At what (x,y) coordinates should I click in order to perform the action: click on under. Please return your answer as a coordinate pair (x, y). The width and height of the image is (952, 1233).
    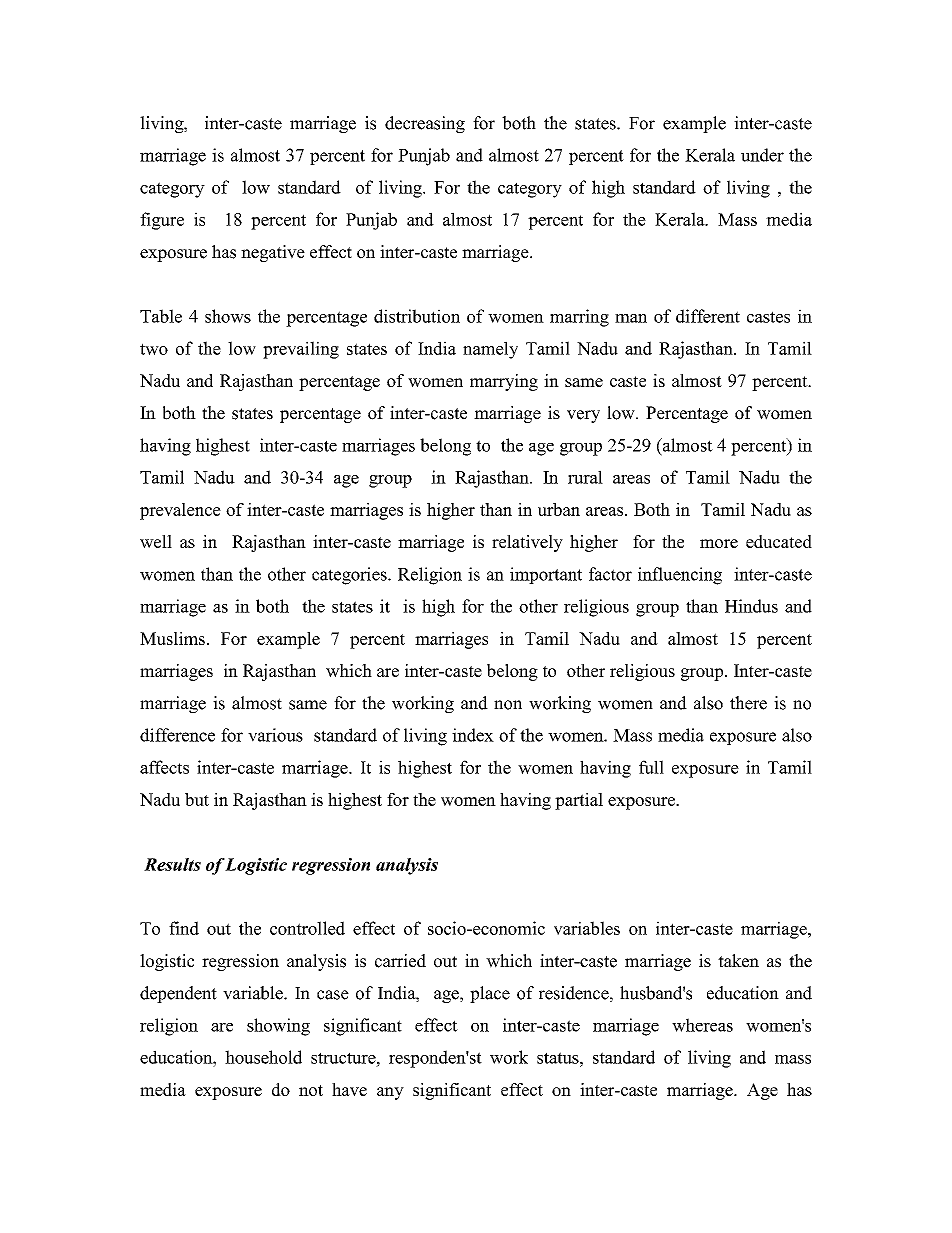
    Looking at the image, I should click on (762, 155).
